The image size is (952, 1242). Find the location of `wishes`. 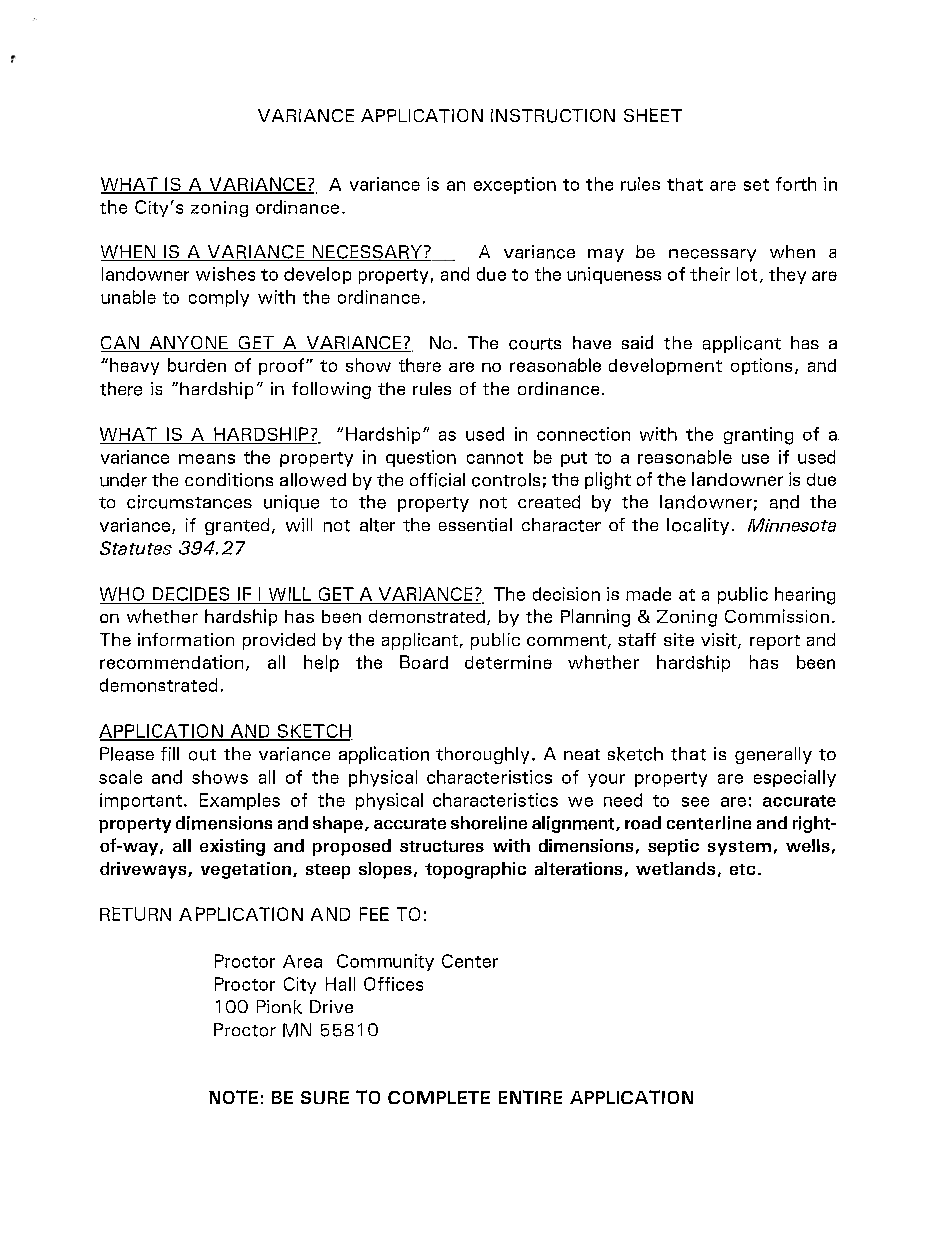

wishes is located at coordinates (225, 274).
